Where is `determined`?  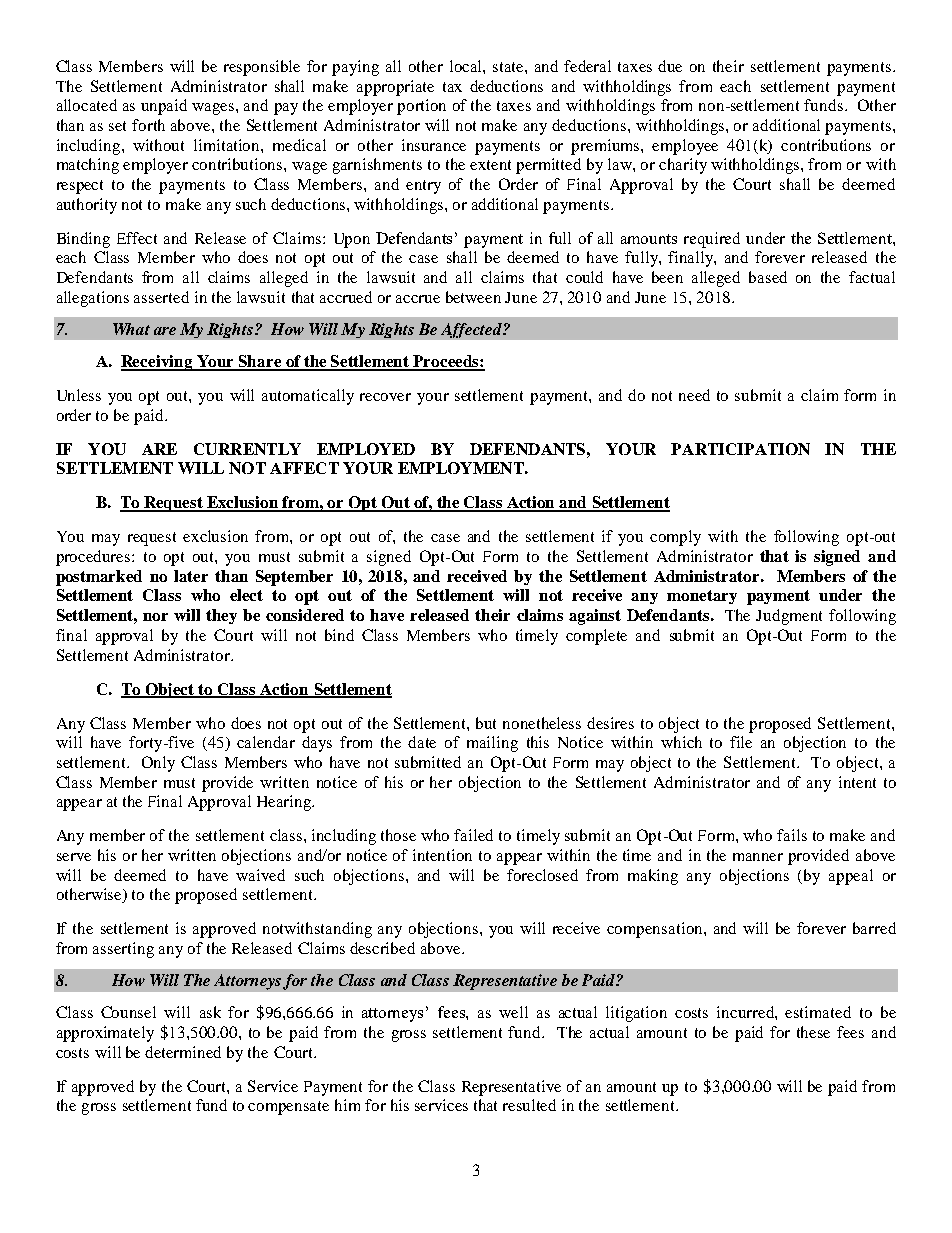
determined is located at coordinates (183, 1052).
